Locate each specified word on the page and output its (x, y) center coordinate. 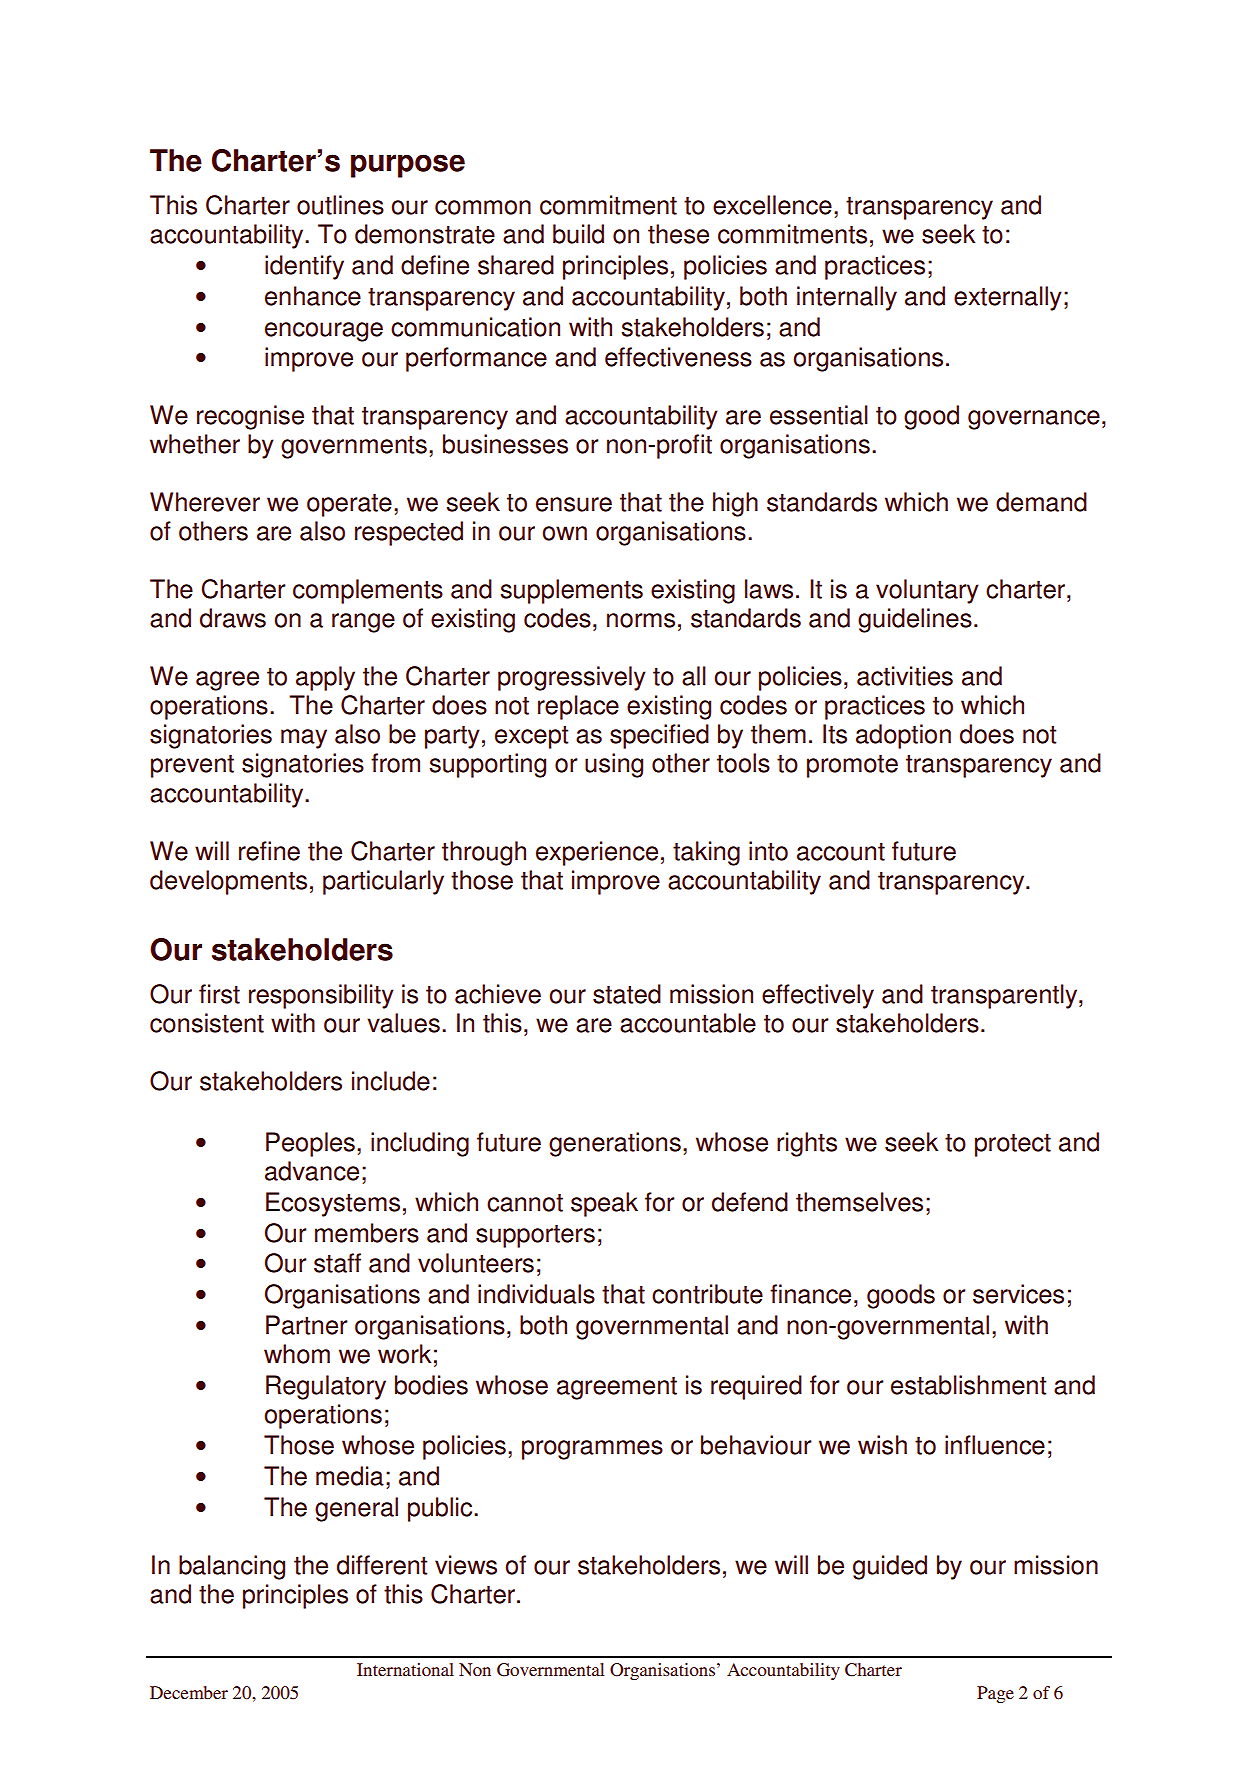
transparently (1005, 996)
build (578, 234)
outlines (340, 205)
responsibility (321, 996)
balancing (232, 1567)
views (466, 1565)
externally (1008, 298)
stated (627, 994)
